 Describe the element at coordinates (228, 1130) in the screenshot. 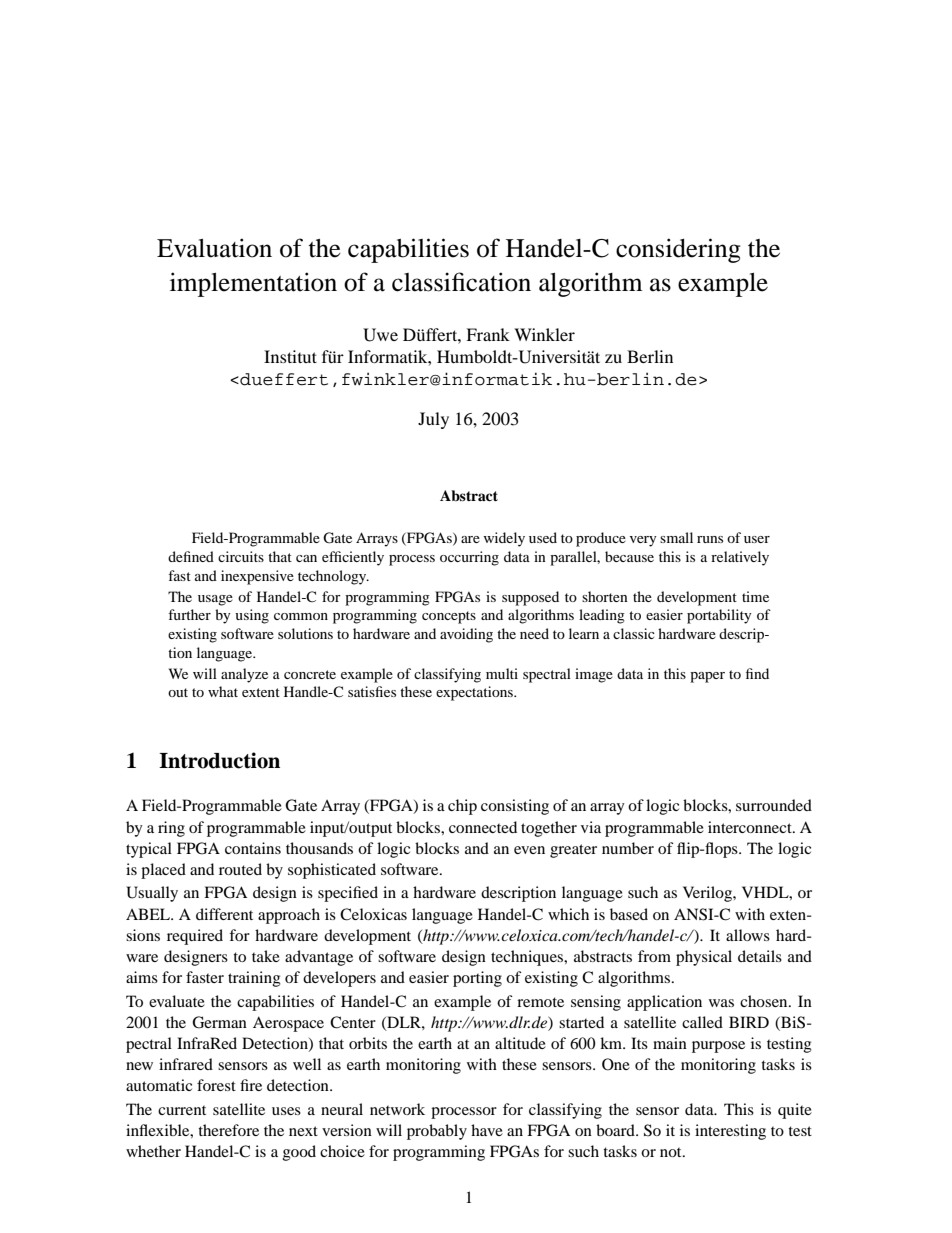

I see `therefore` at that location.
